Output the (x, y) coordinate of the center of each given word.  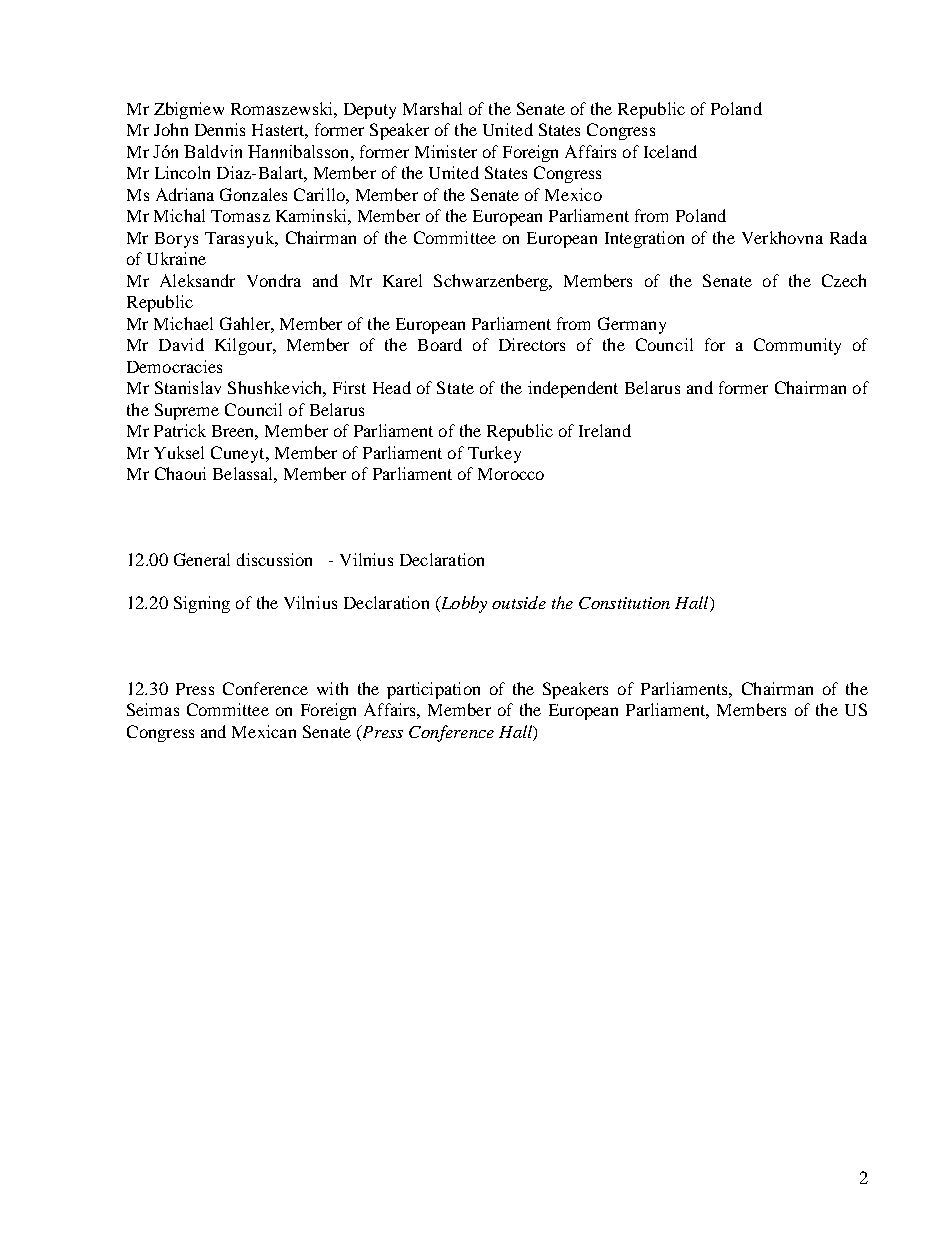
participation (433, 690)
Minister (446, 151)
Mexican (264, 731)
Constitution (624, 603)
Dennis (220, 129)
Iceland (670, 151)
